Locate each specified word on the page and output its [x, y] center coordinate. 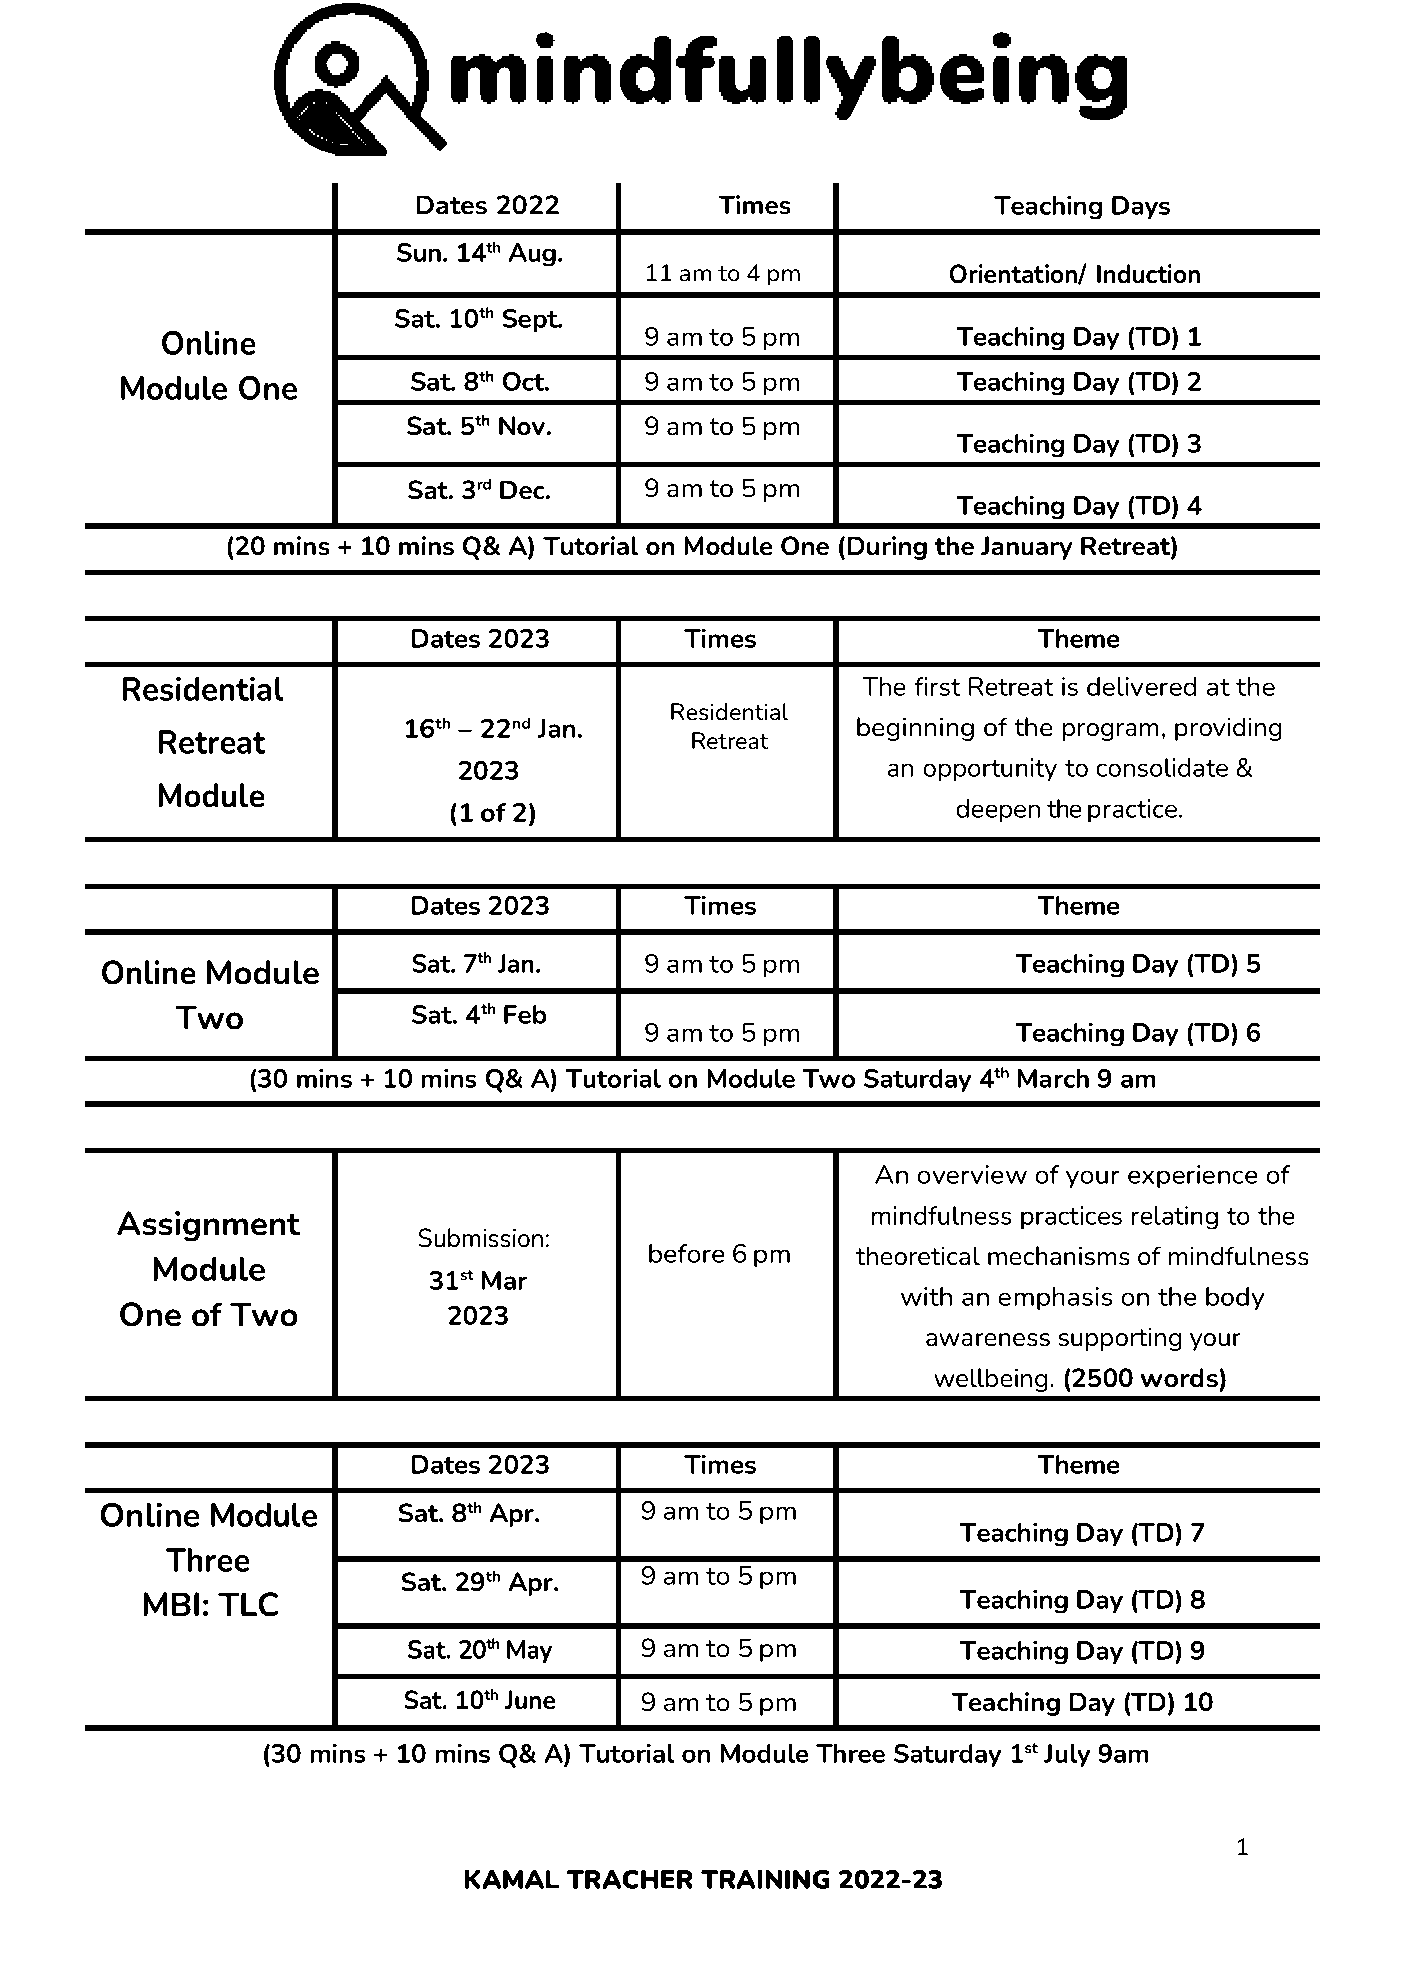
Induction [1148, 274]
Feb [525, 1014]
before [686, 1253]
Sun [419, 252]
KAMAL [511, 1879]
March [1053, 1078]
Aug [532, 255]
